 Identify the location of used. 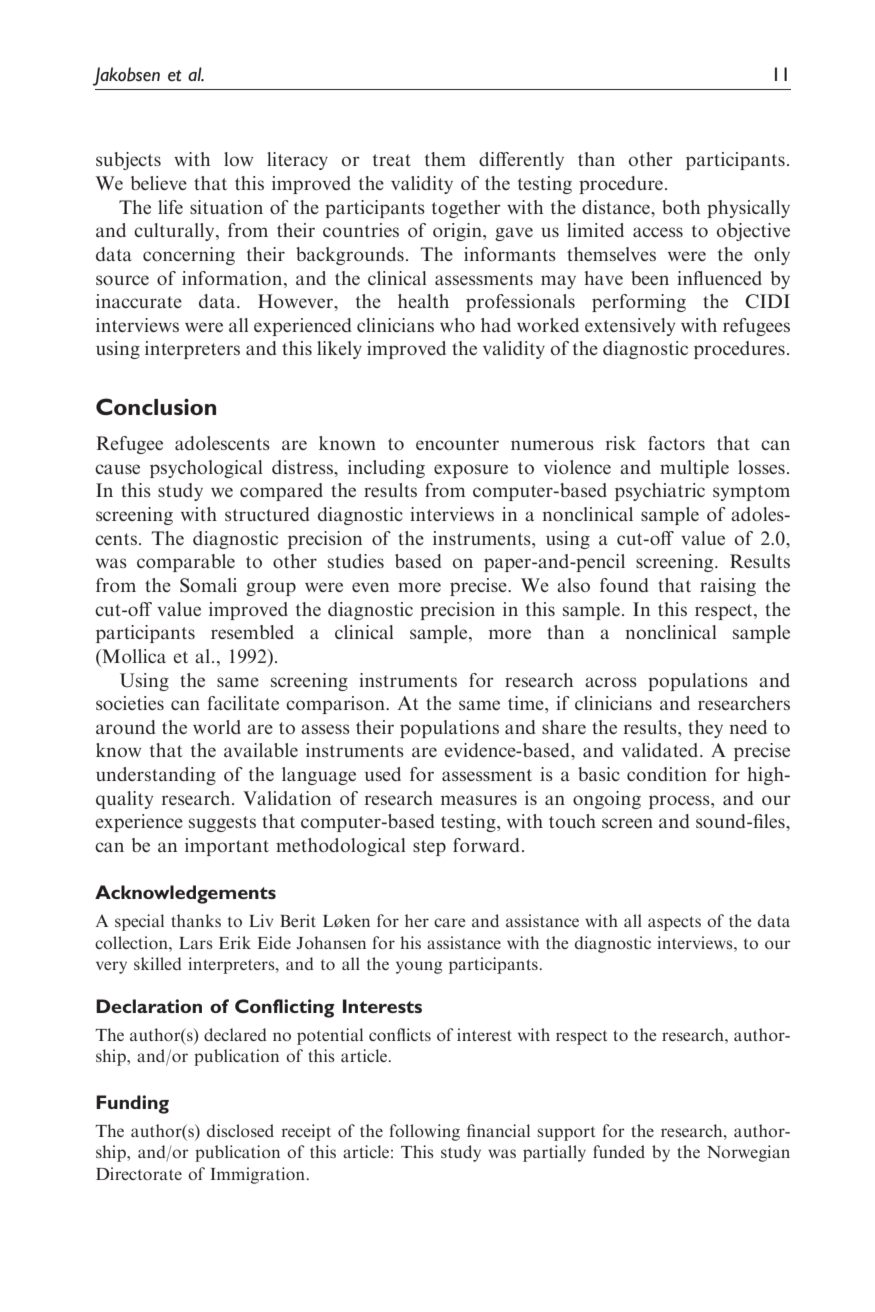
(383, 774).
